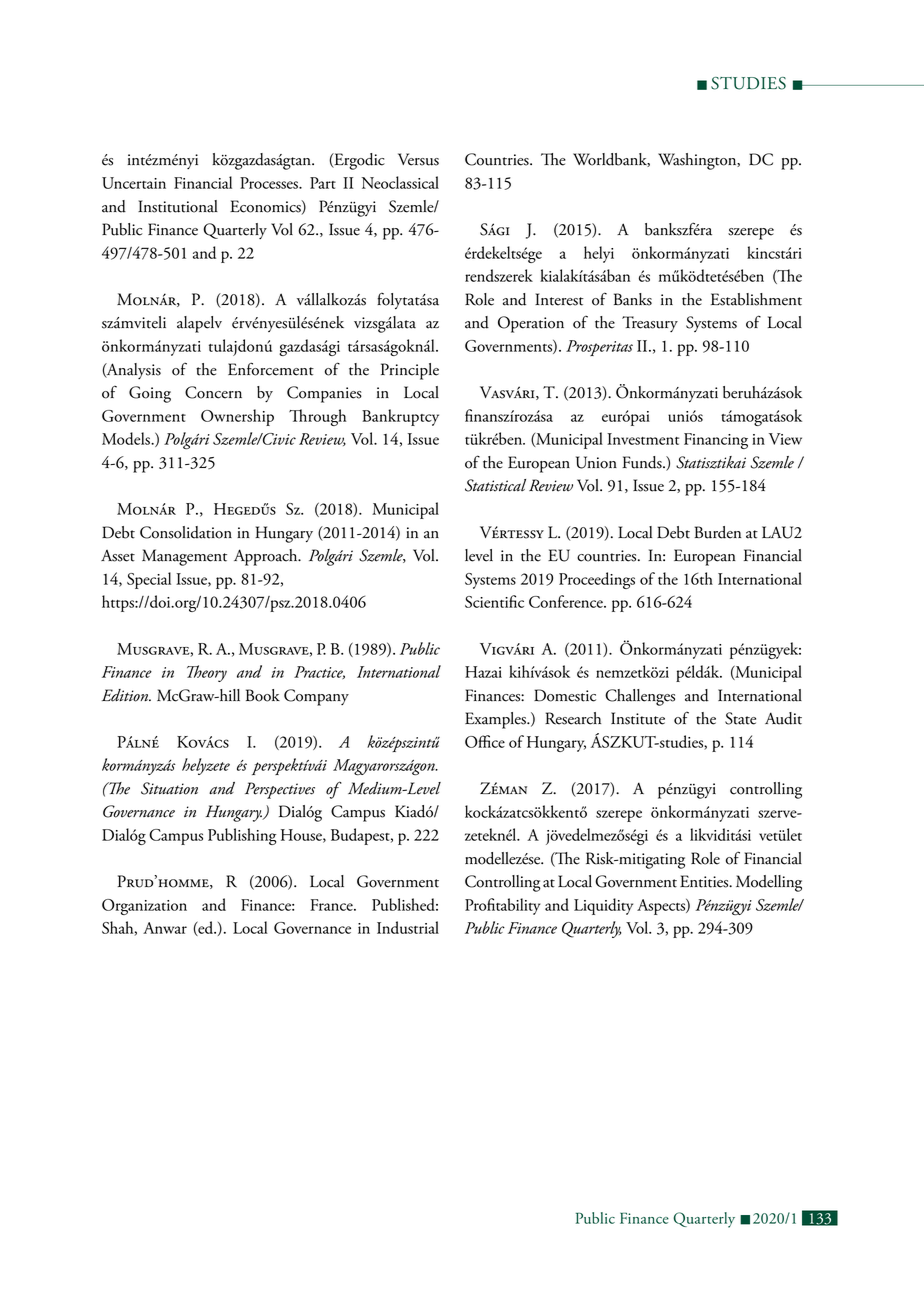 This screenshot has width=924, height=1305. Describe the element at coordinates (740, 718) in the screenshot. I see `State` at that location.
